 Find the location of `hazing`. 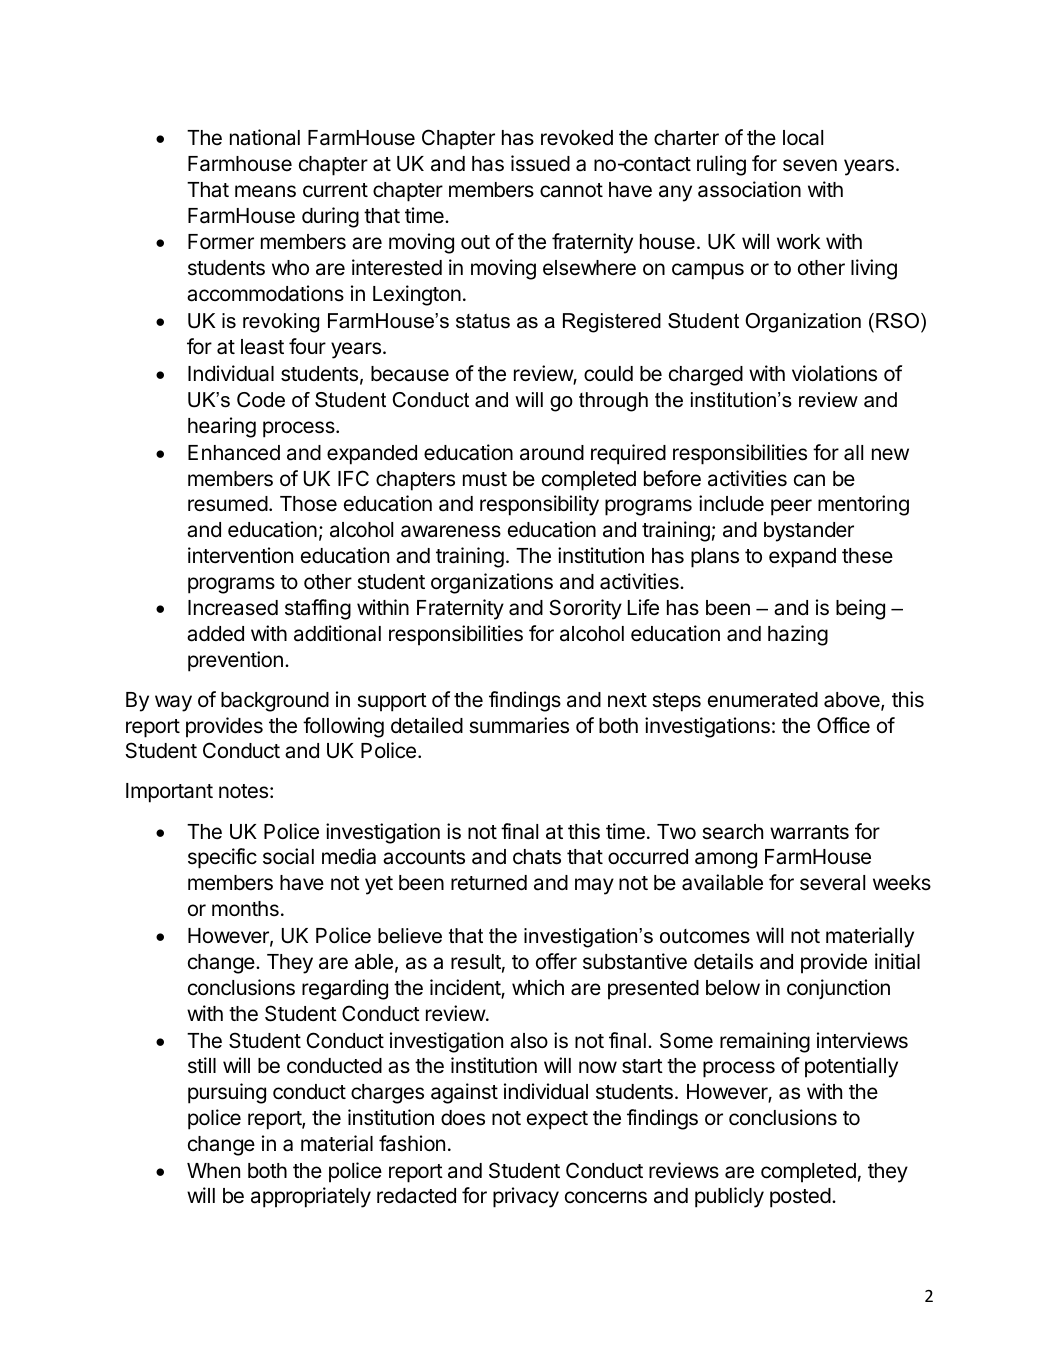

hazing is located at coordinates (798, 635).
